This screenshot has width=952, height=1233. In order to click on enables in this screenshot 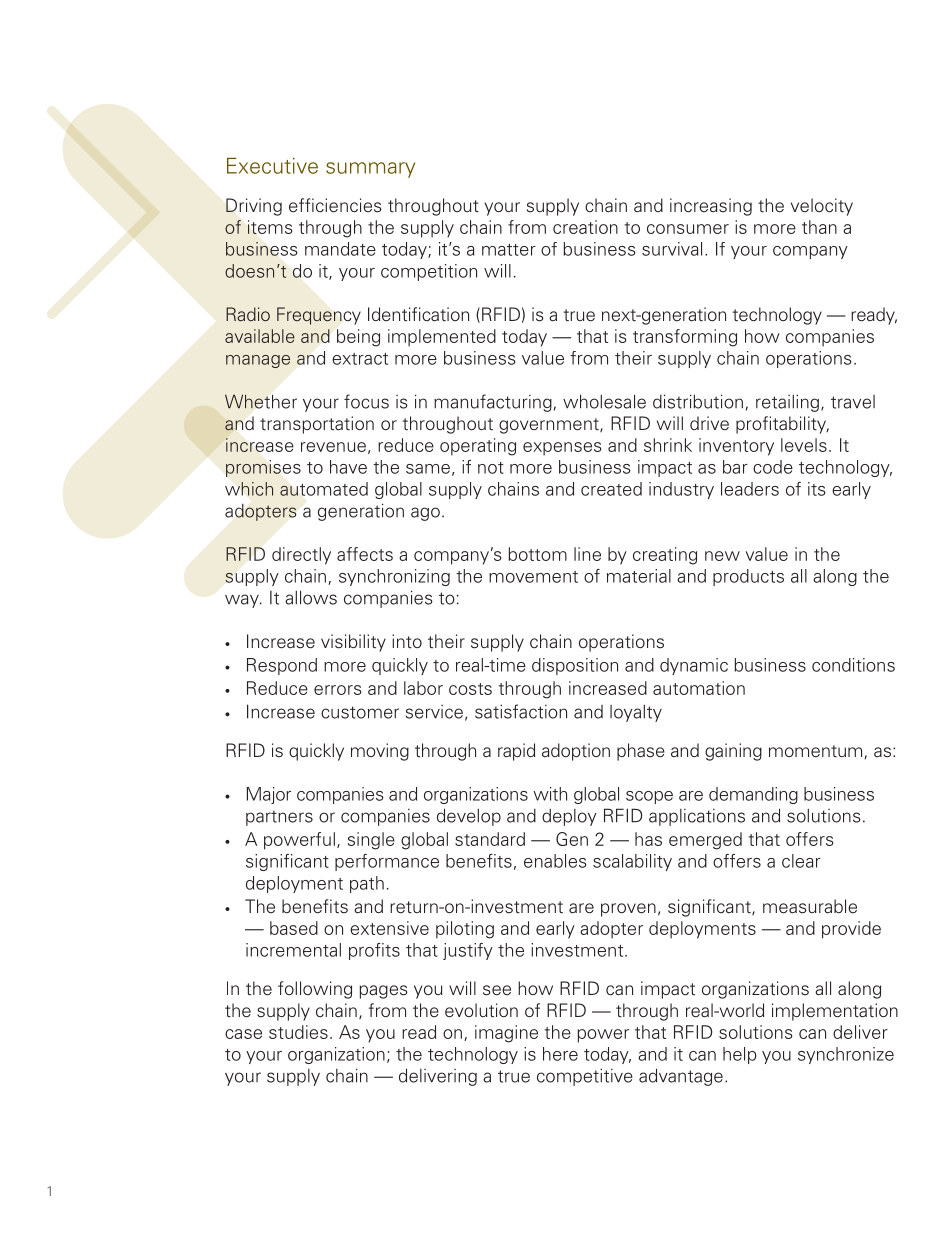, I will do `click(555, 861)`.
